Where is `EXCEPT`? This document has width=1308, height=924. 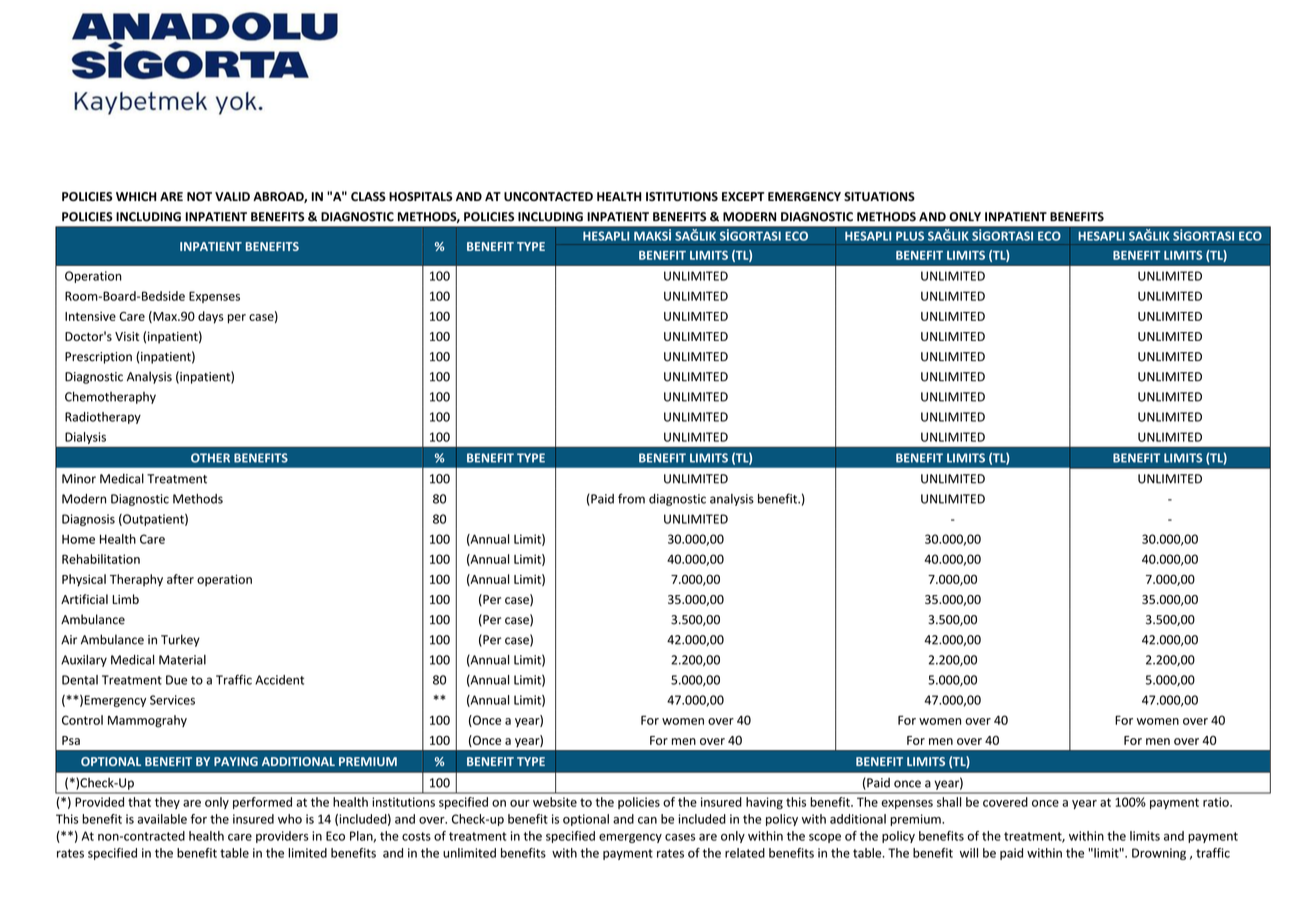 EXCEPT is located at coordinates (743, 196).
